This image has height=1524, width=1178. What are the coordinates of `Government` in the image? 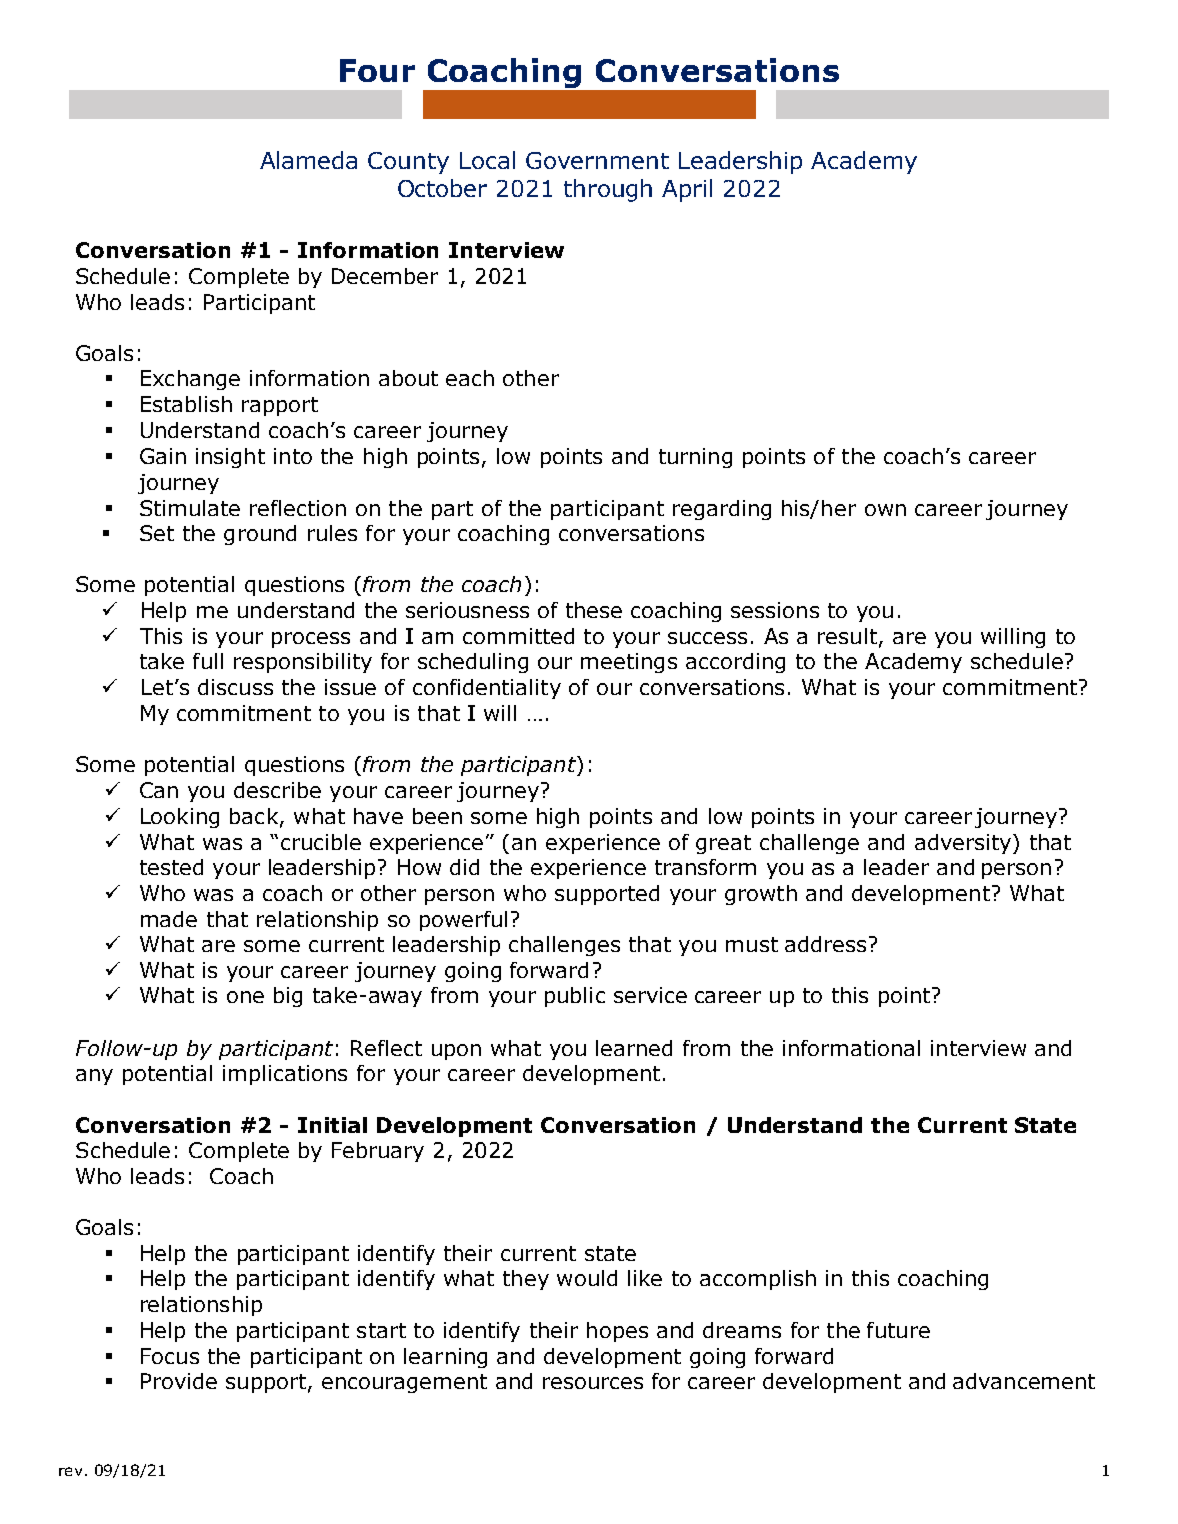 It's located at (597, 160).
